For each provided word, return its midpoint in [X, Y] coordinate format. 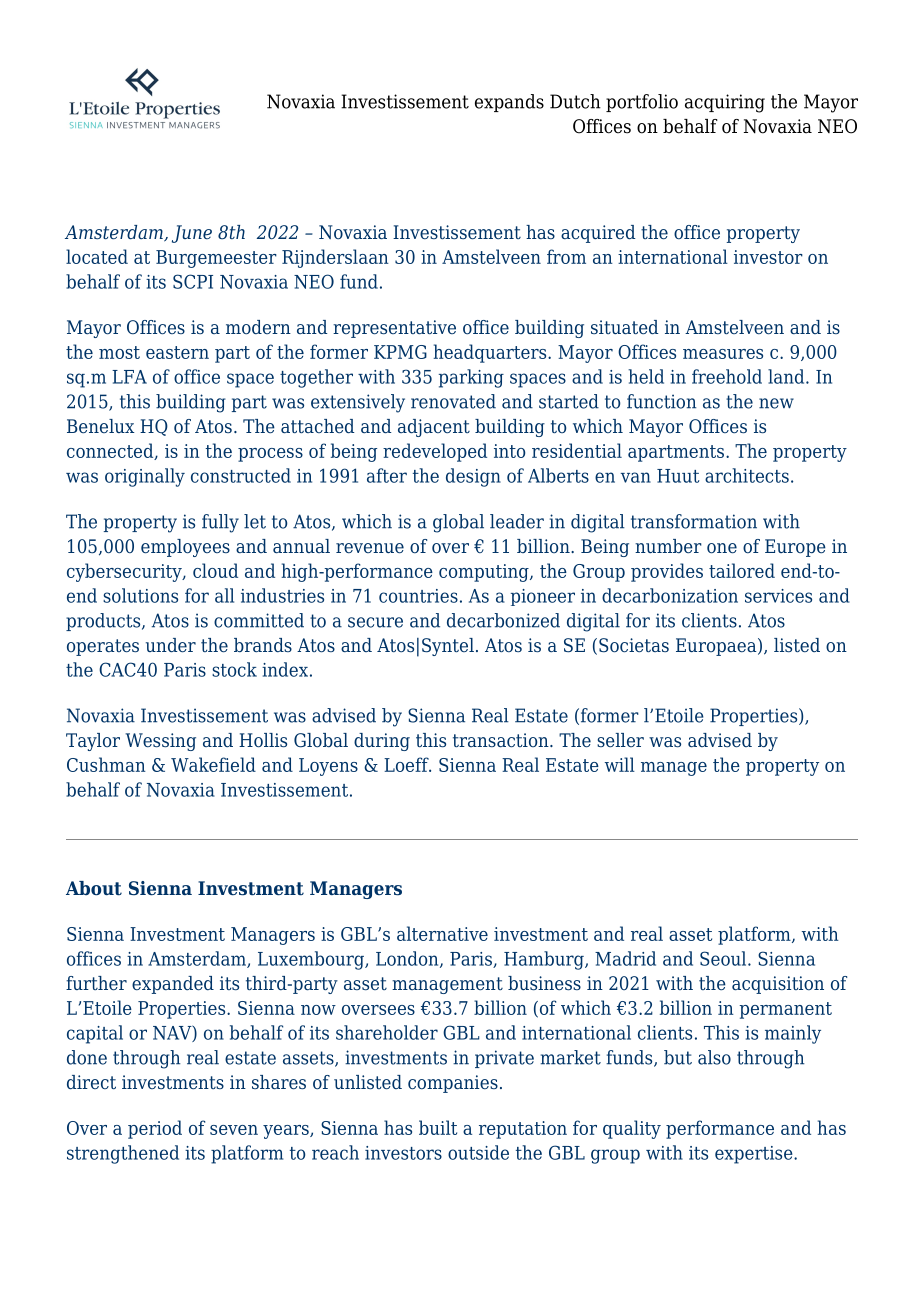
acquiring [725, 103]
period [155, 1129]
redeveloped [435, 452]
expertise [755, 1155]
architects [747, 475]
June [192, 234]
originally [145, 477]
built [438, 1127]
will [620, 764]
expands [509, 103]
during [382, 742]
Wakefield [213, 764]
